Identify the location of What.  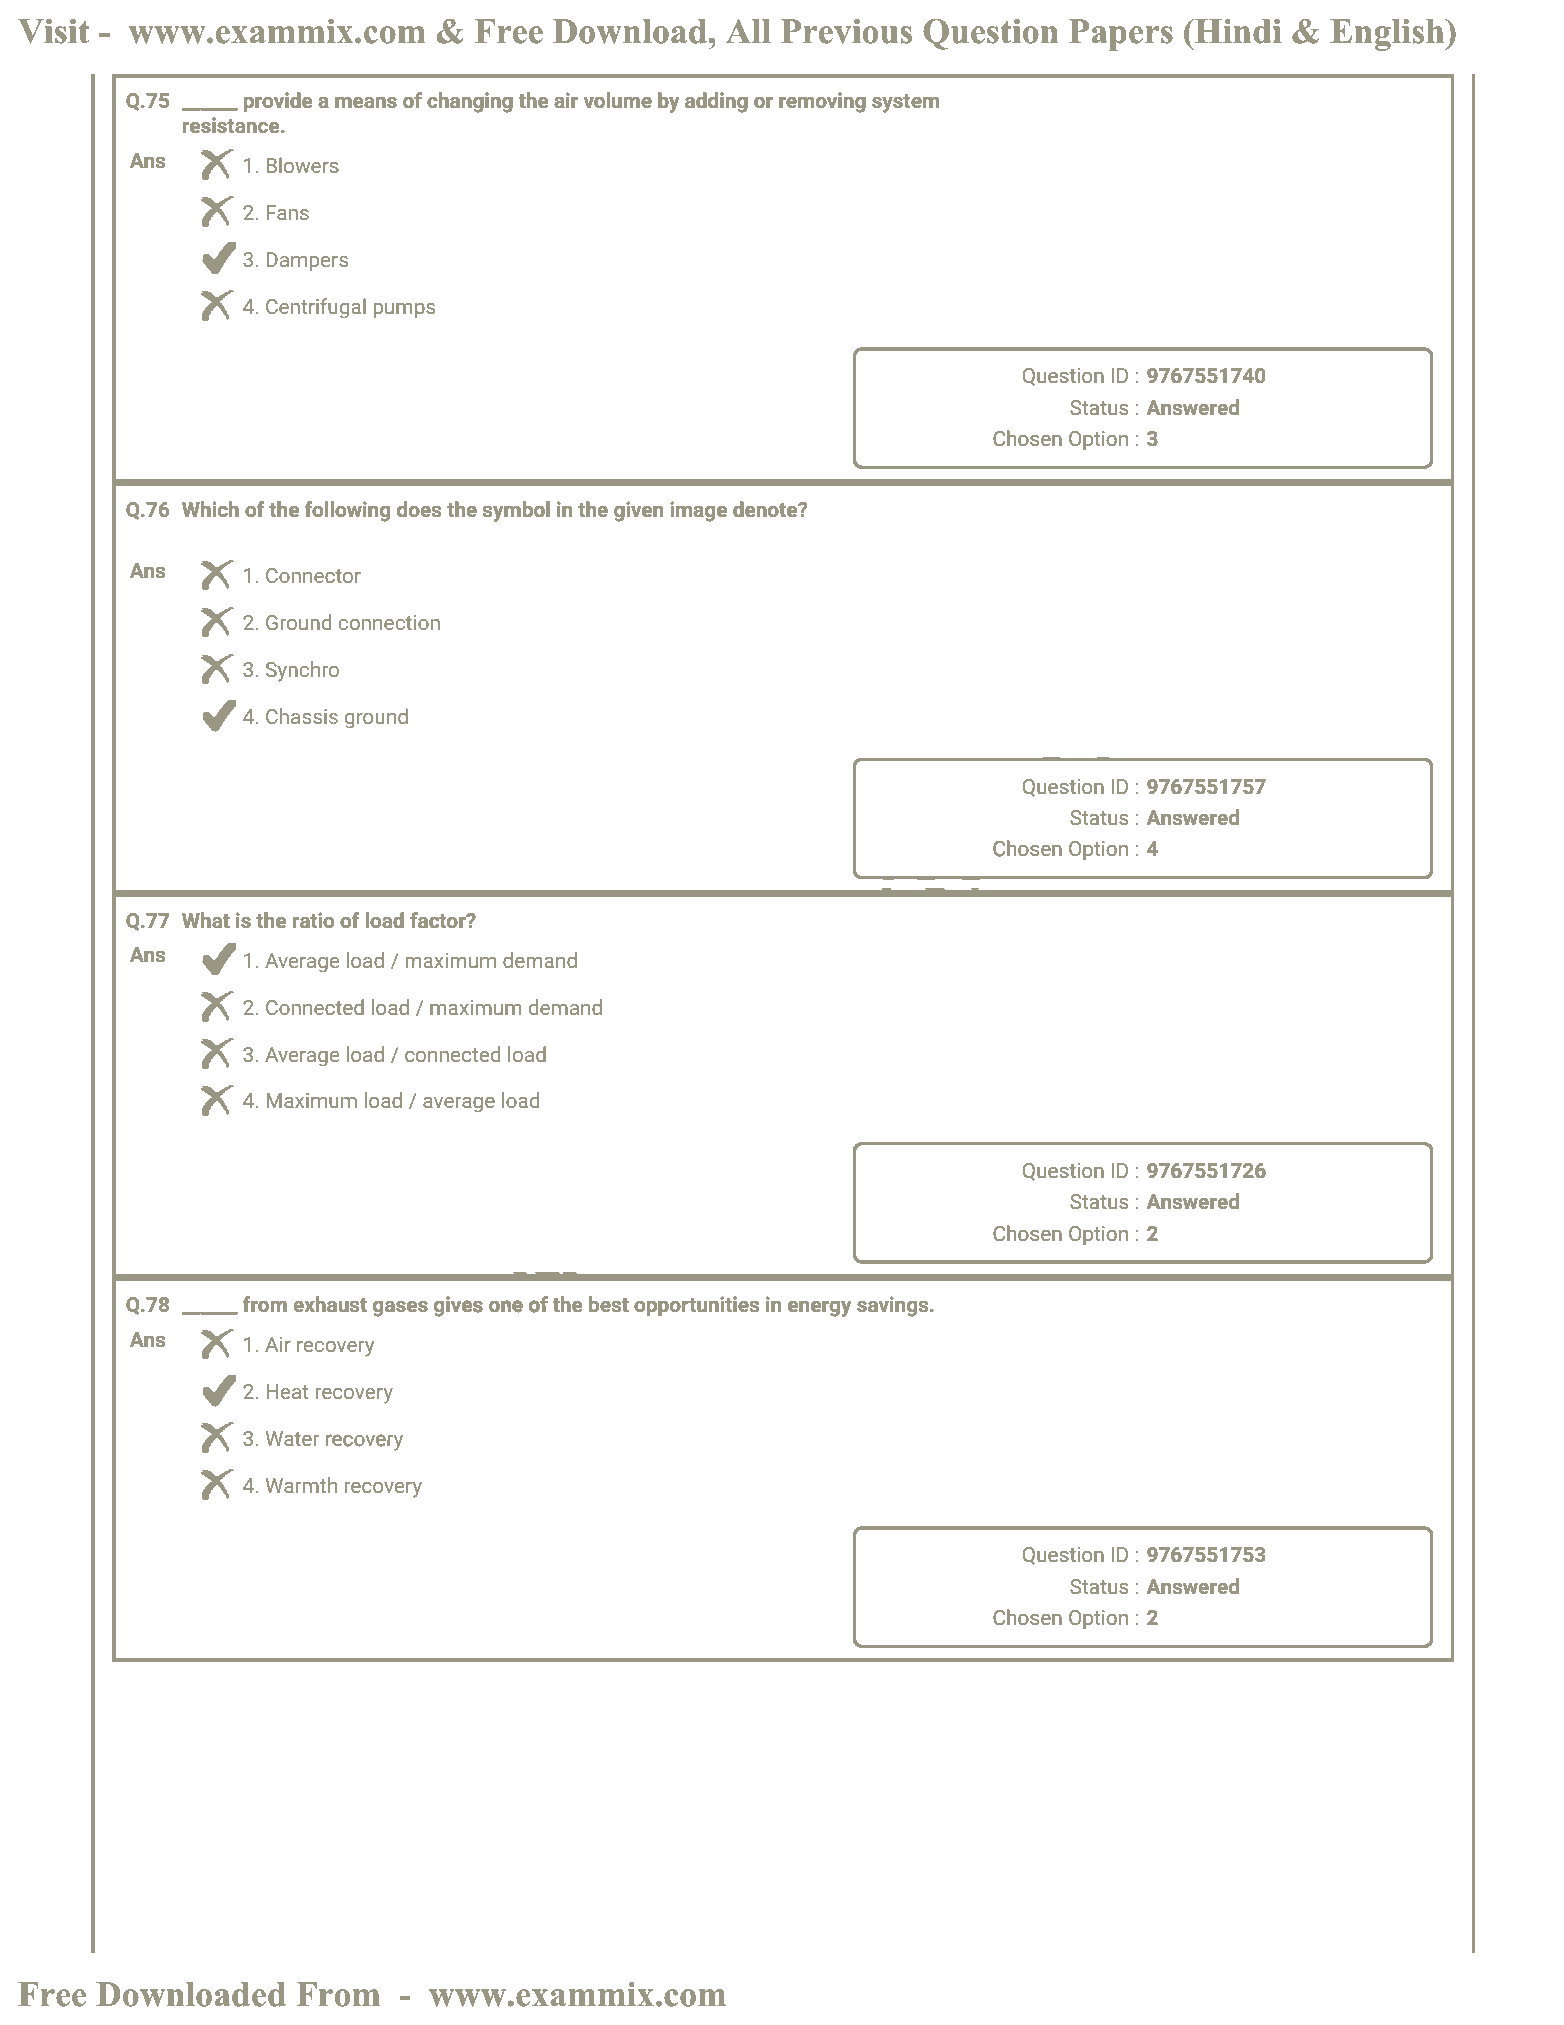
(206, 920).
